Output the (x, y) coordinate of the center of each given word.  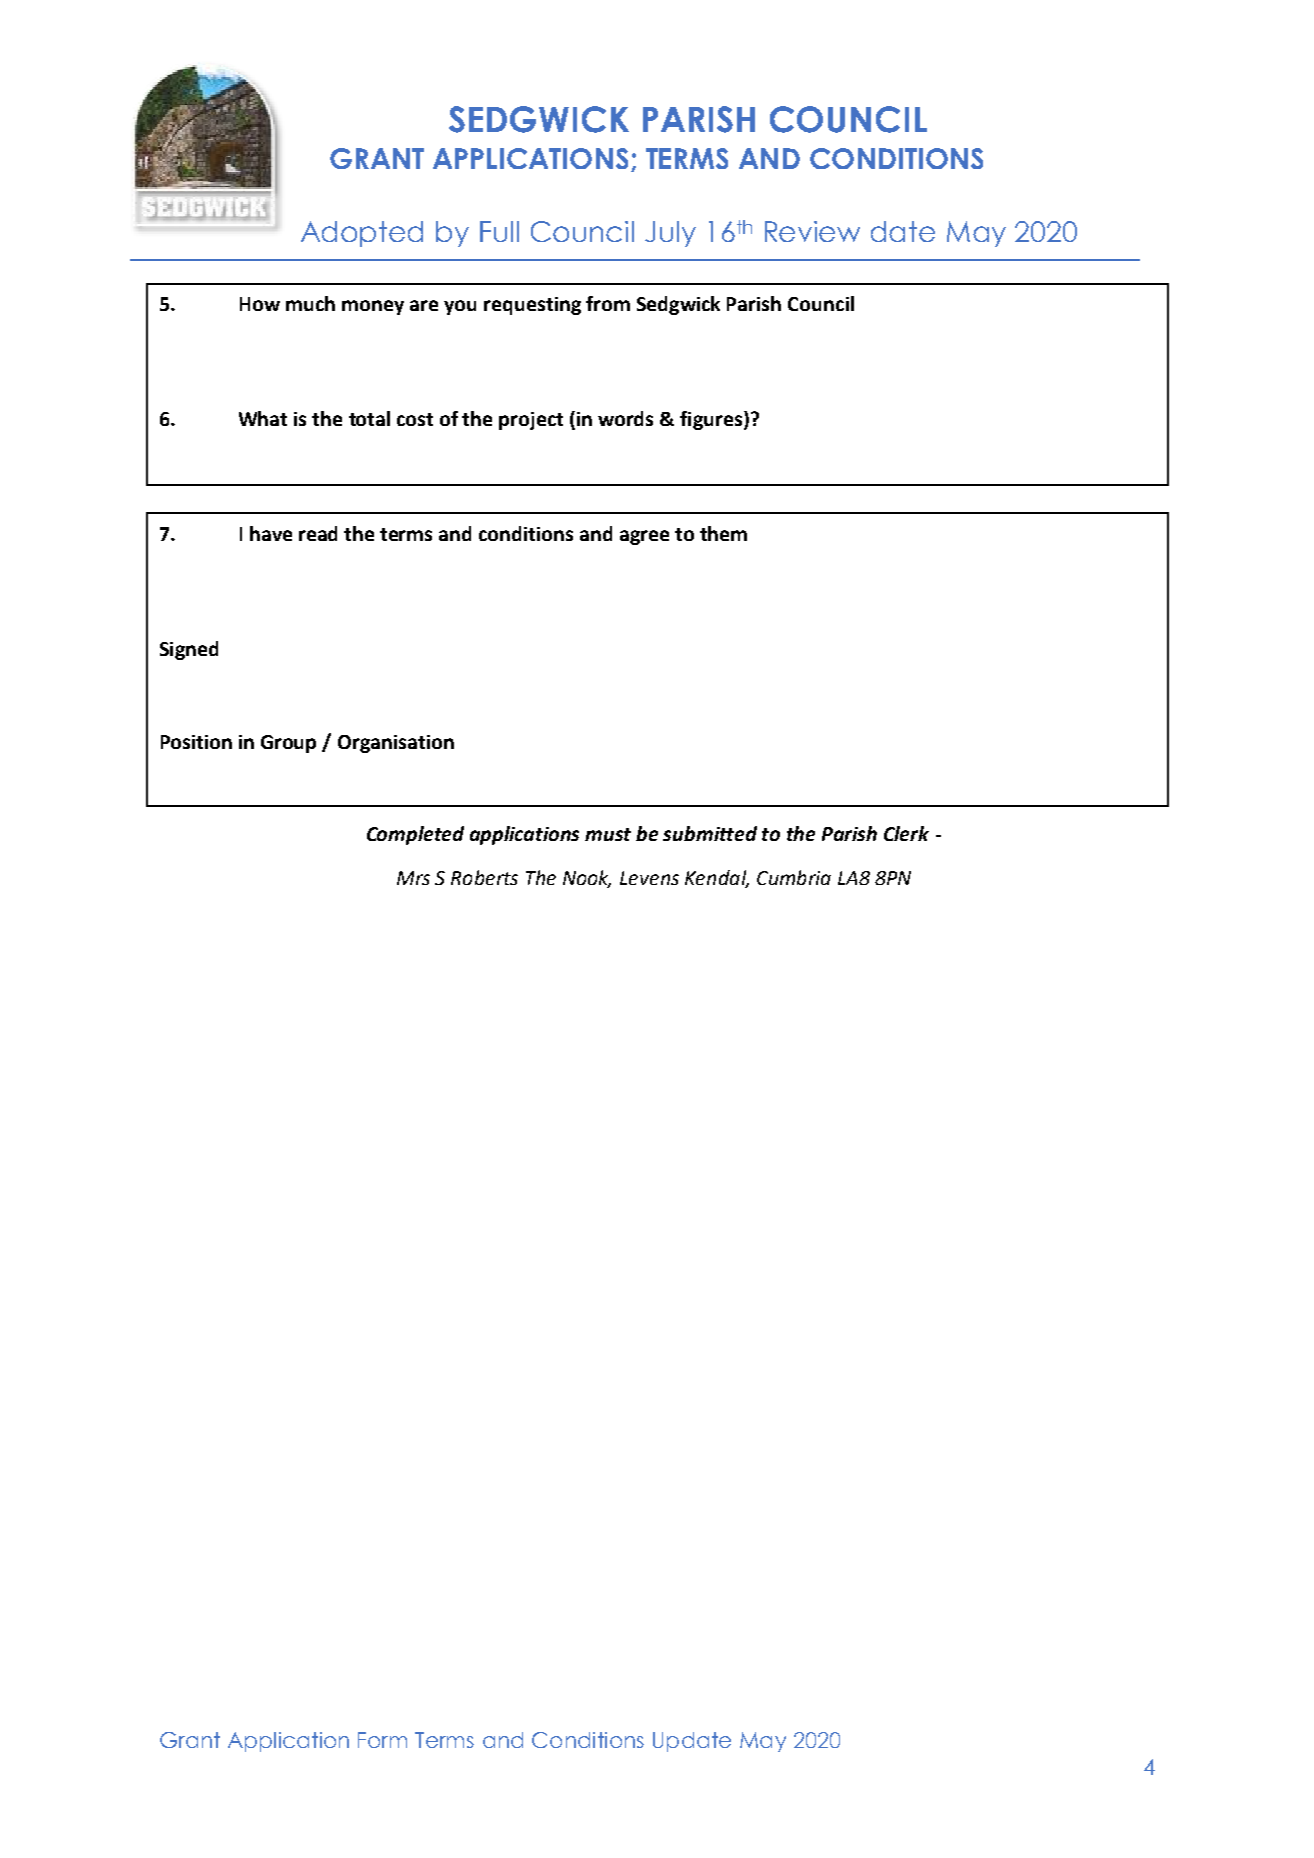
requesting (532, 306)
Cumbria (794, 877)
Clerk (906, 833)
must (608, 834)
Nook (587, 879)
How (260, 304)
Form (382, 1740)
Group (288, 744)
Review (812, 231)
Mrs (413, 878)
